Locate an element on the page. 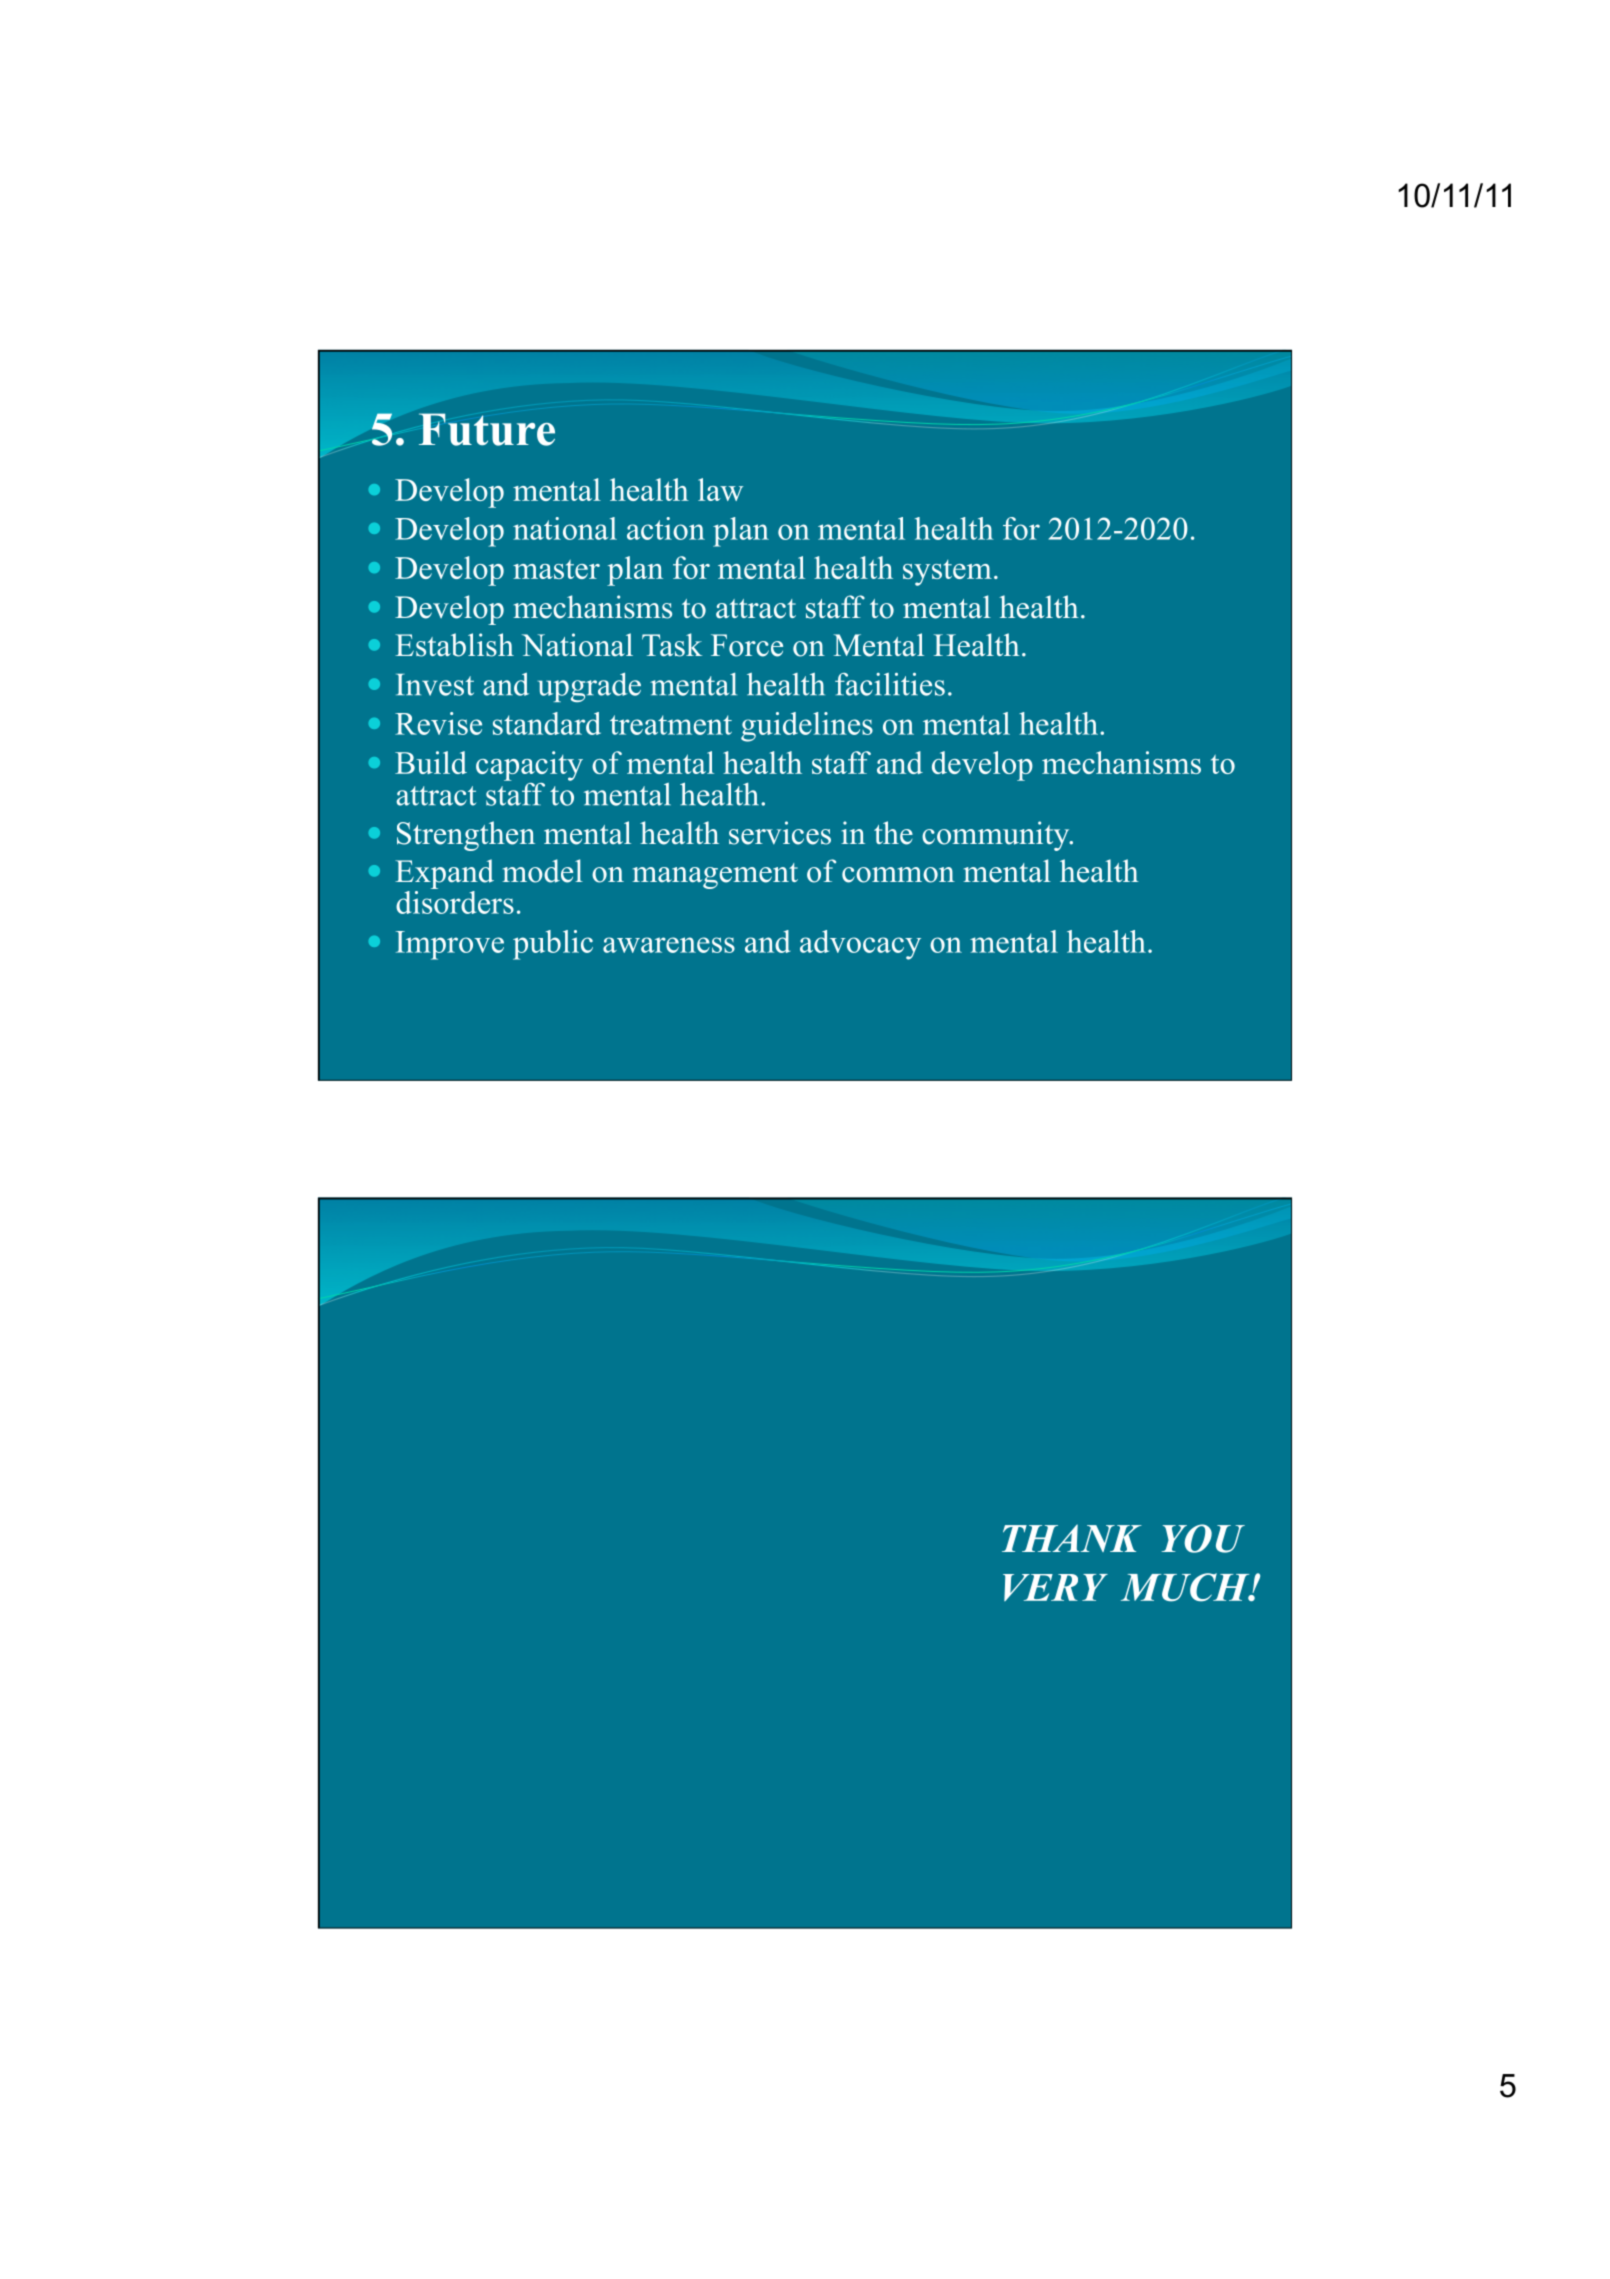 Image resolution: width=1610 pixels, height=2279 pixels. advocacy is located at coordinates (860, 945).
